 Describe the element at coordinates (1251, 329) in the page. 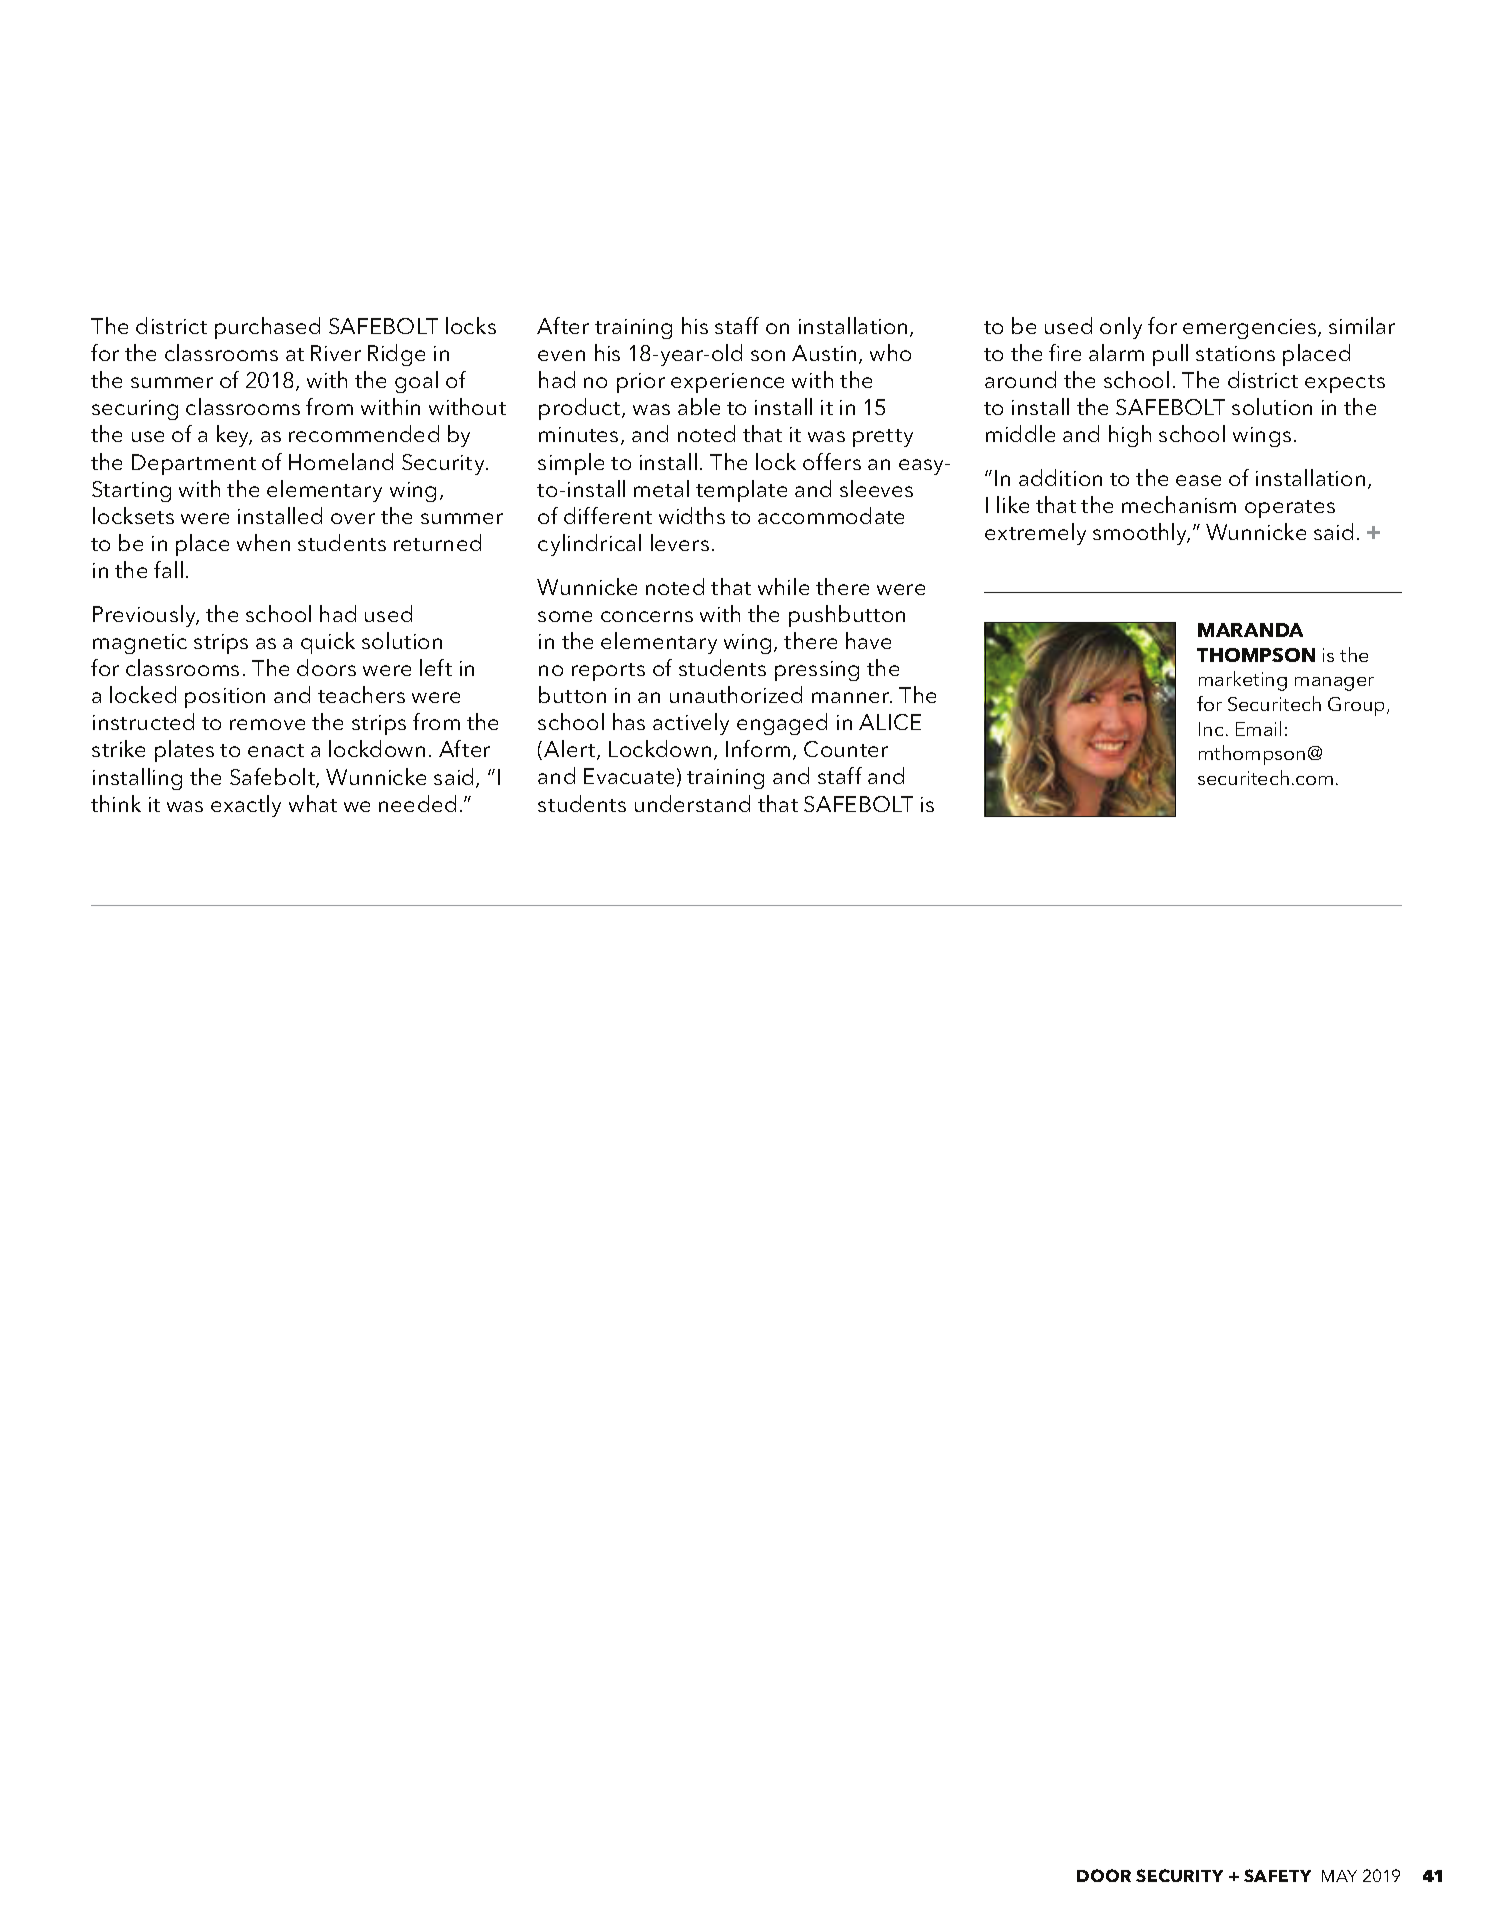

I see `emergencies` at that location.
